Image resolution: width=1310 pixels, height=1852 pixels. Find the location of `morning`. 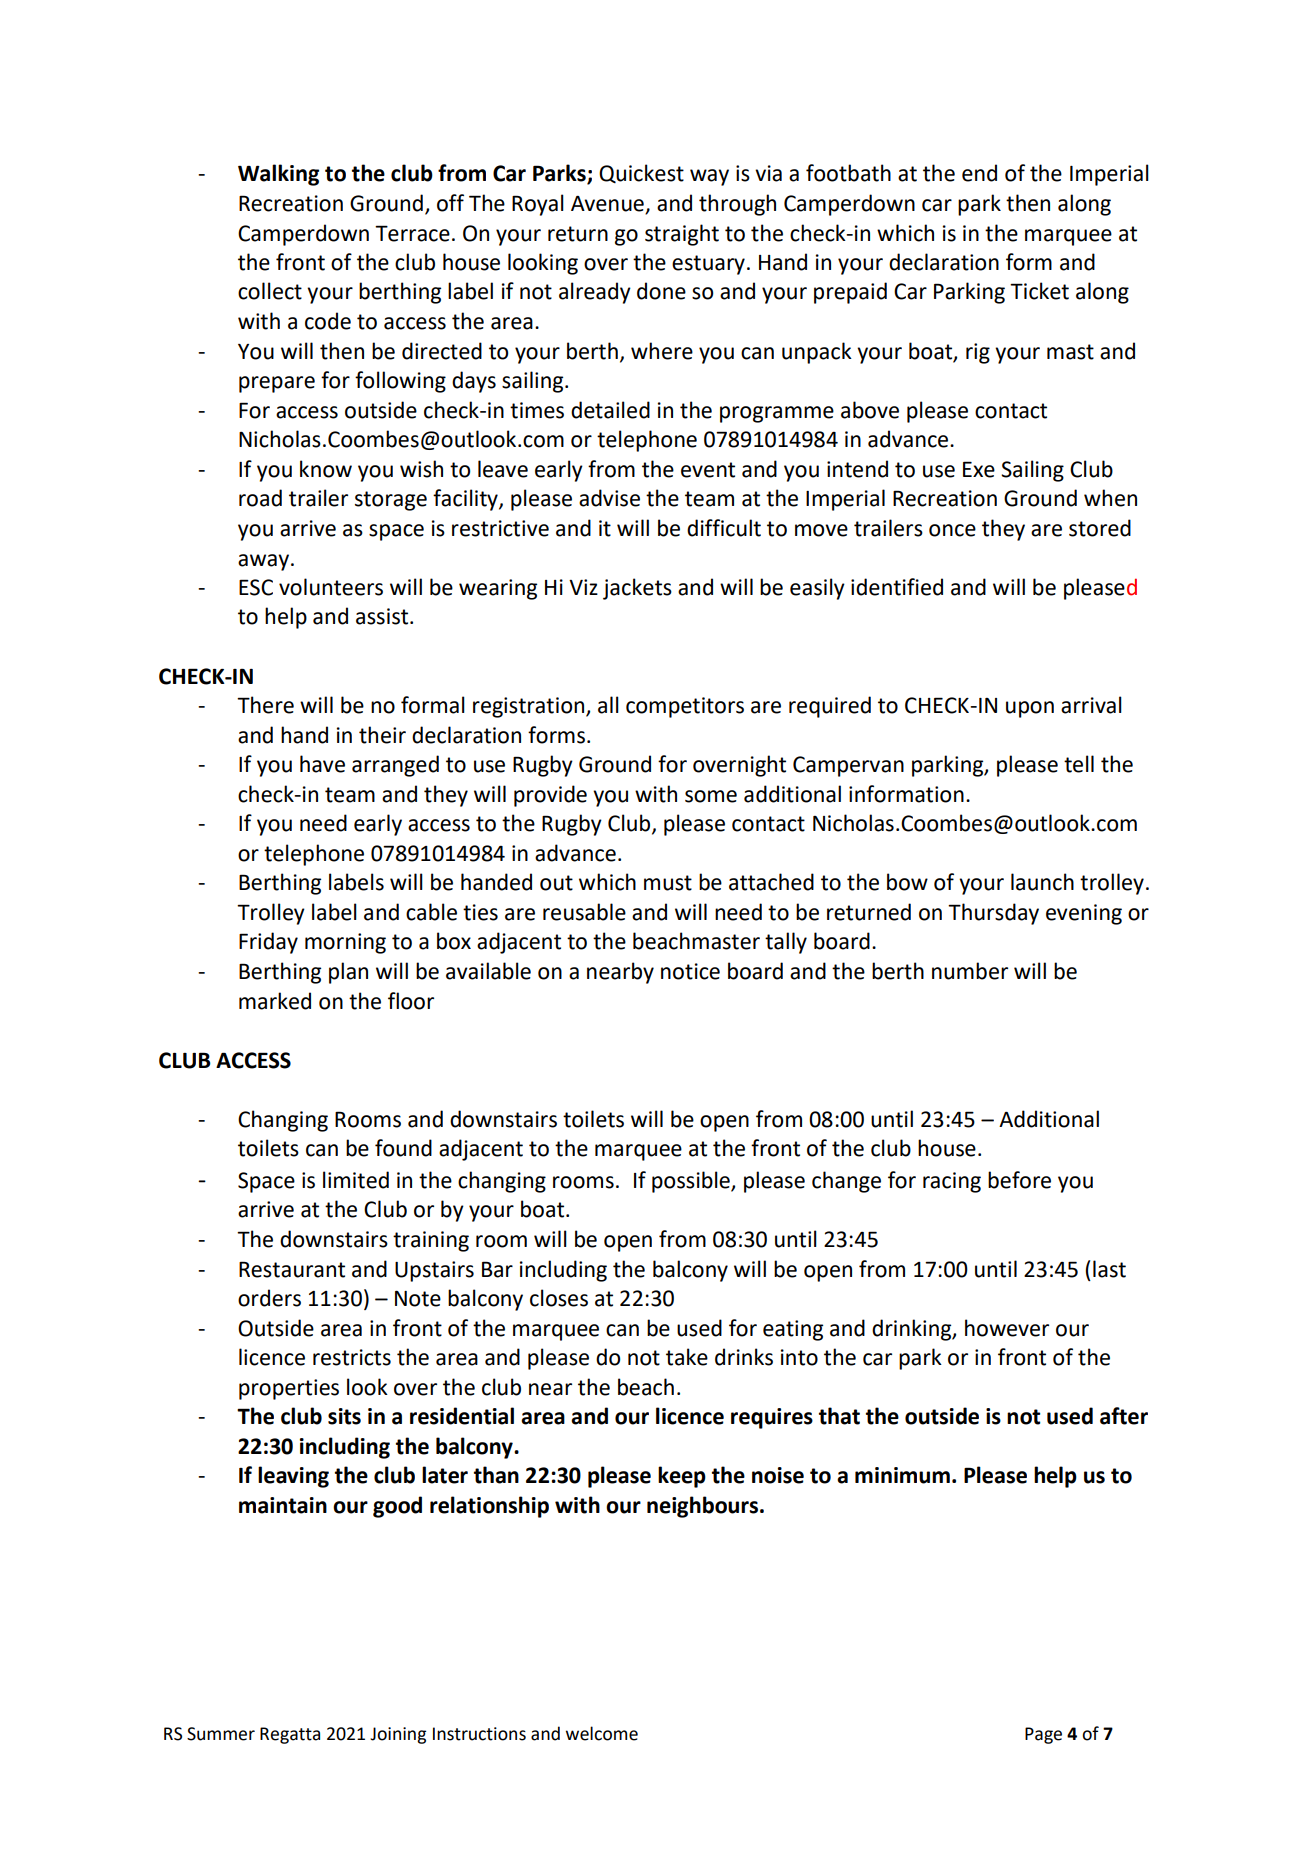

morning is located at coordinates (345, 943).
